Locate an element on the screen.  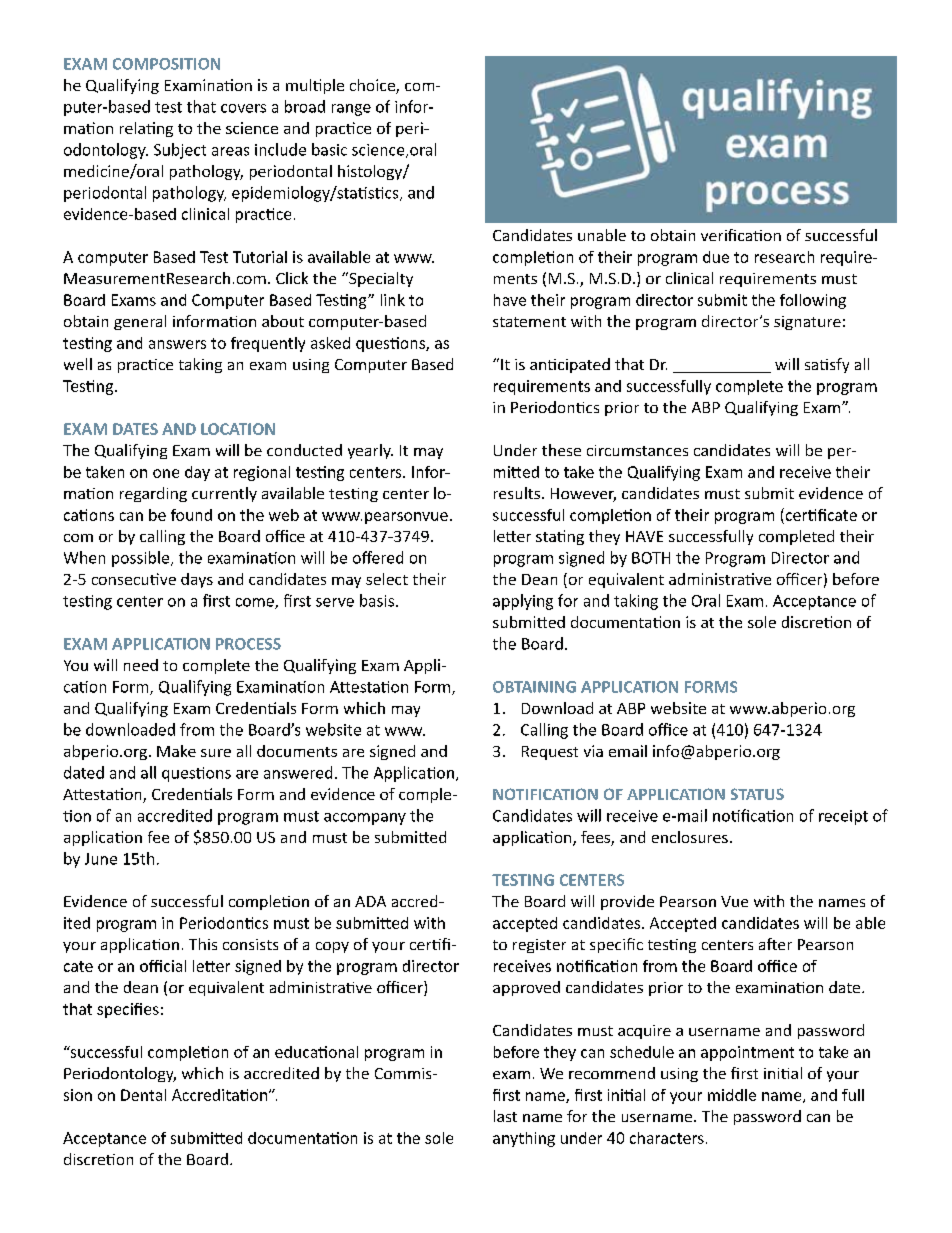
covers is located at coordinates (243, 108).
